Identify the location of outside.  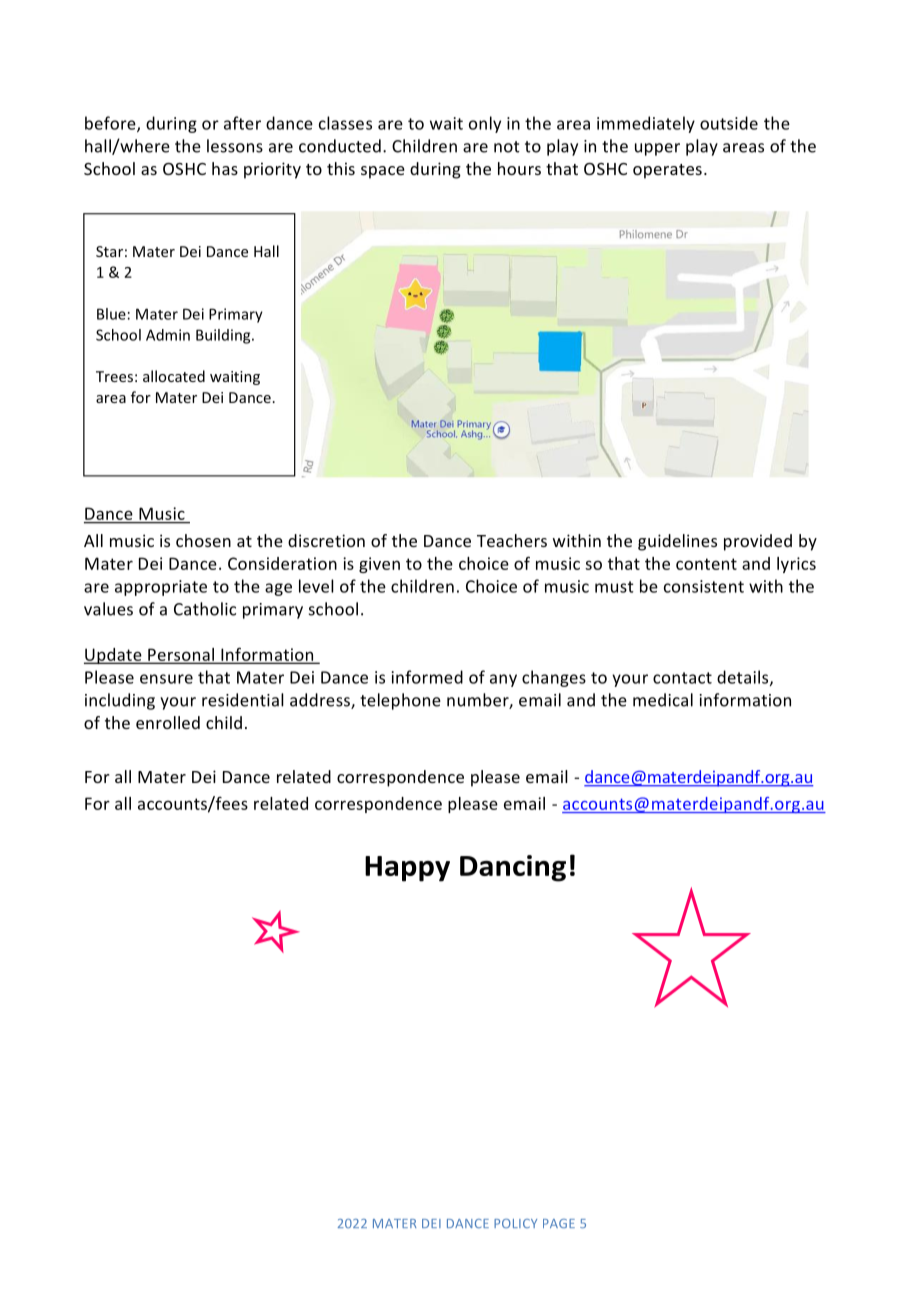
(729, 123).
